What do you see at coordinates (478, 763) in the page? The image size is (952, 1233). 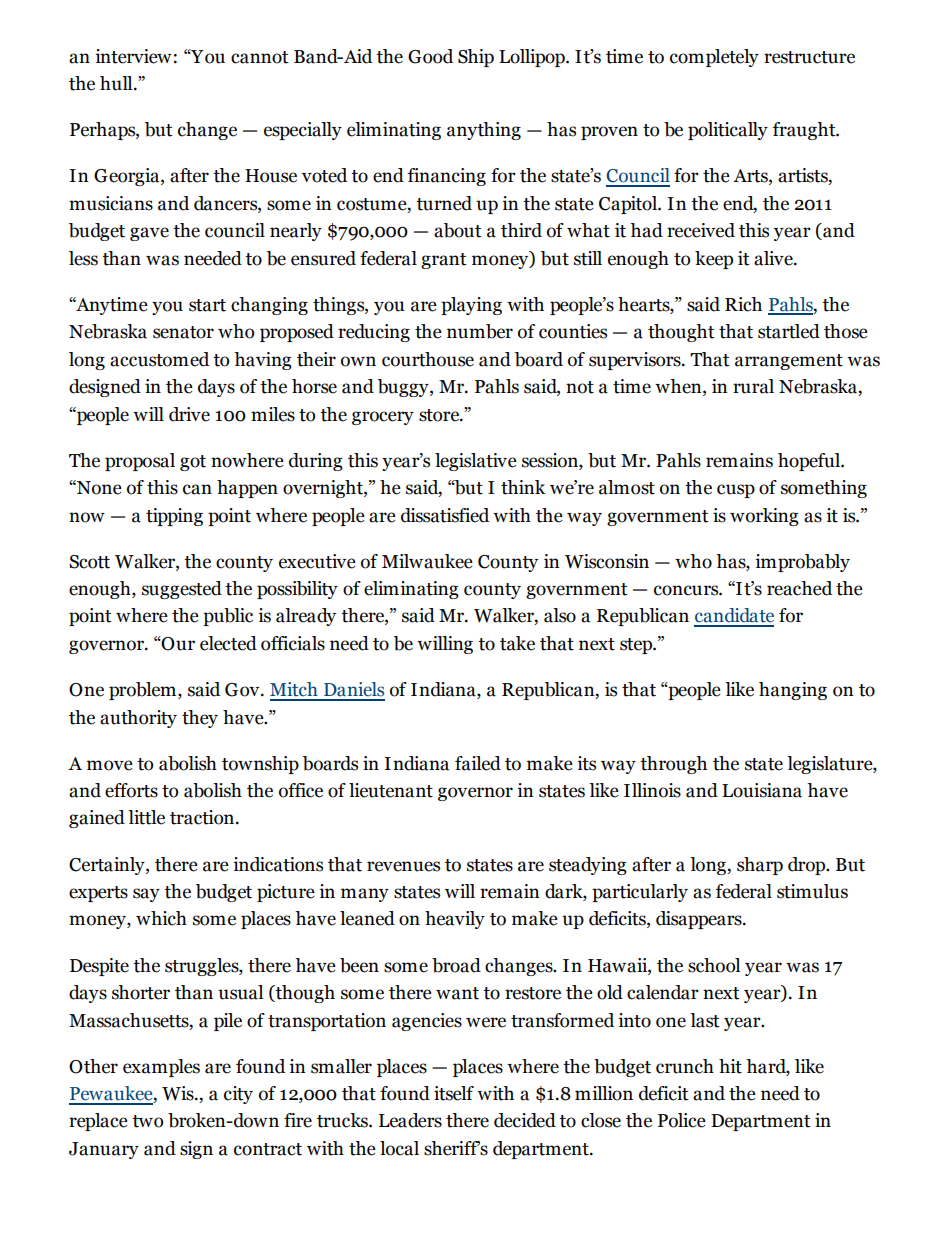 I see `failed` at bounding box center [478, 763].
